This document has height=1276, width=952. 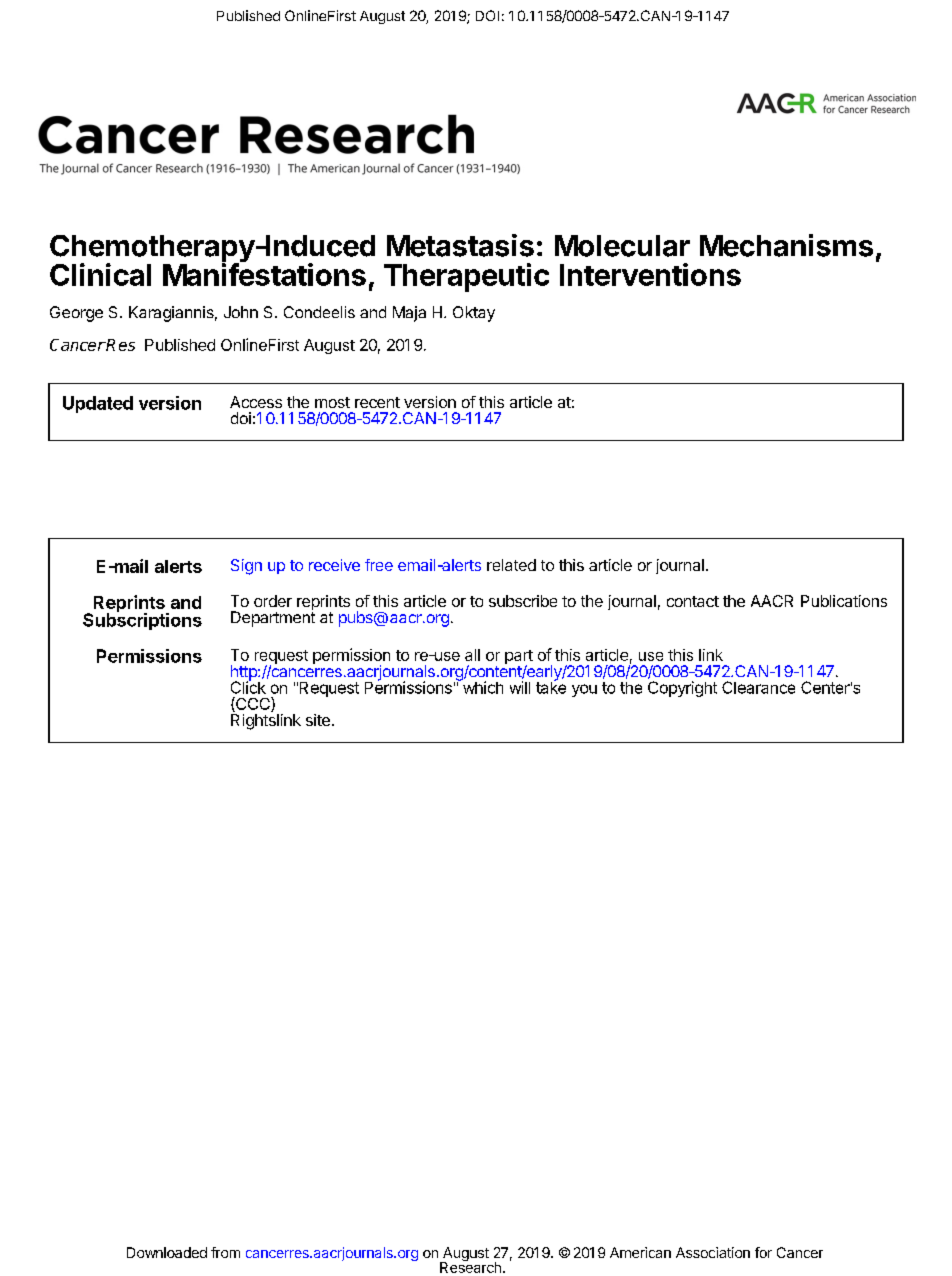 I want to click on Downloaded, so click(x=167, y=1252).
